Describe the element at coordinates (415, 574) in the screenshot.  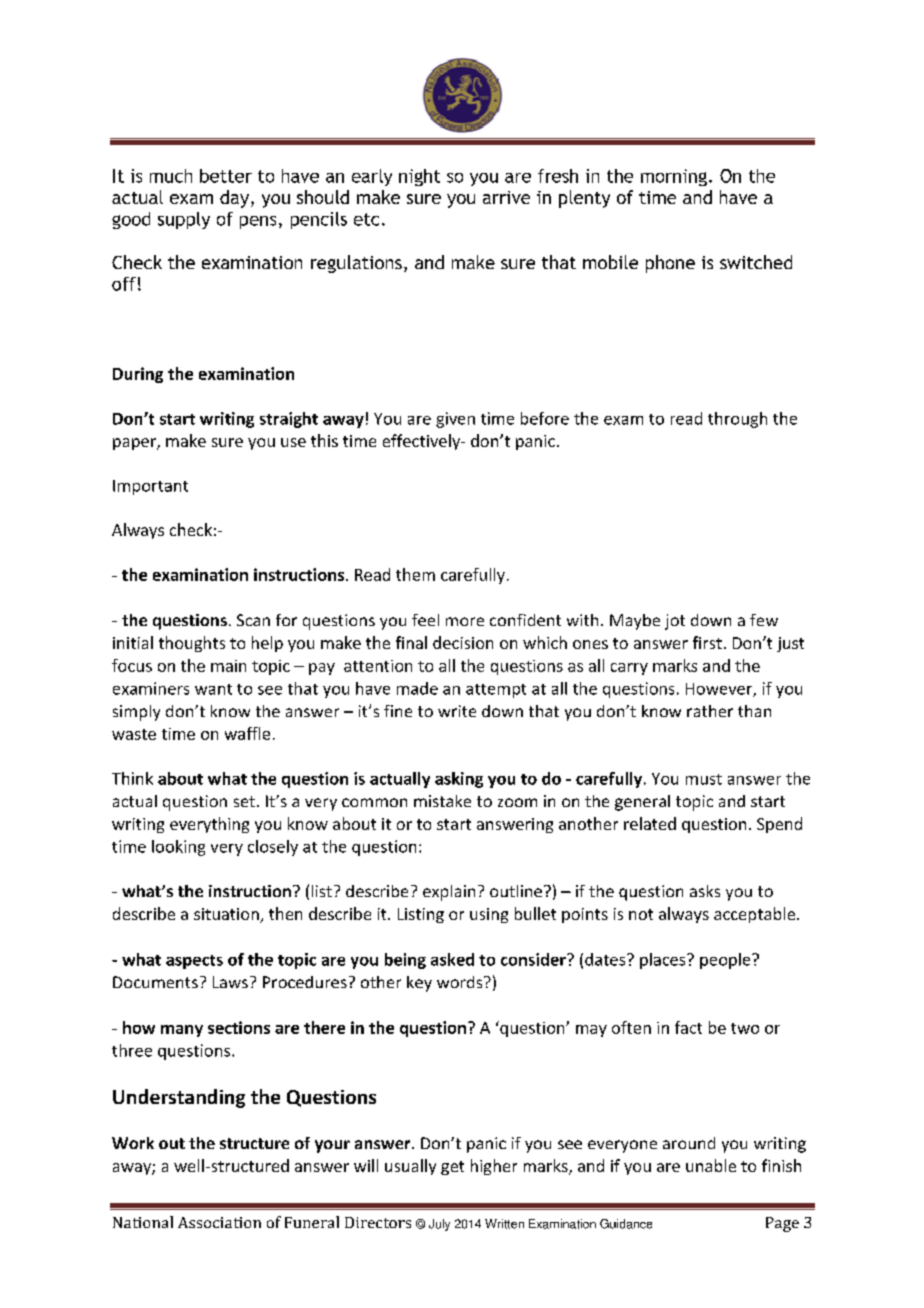
I see `them` at that location.
